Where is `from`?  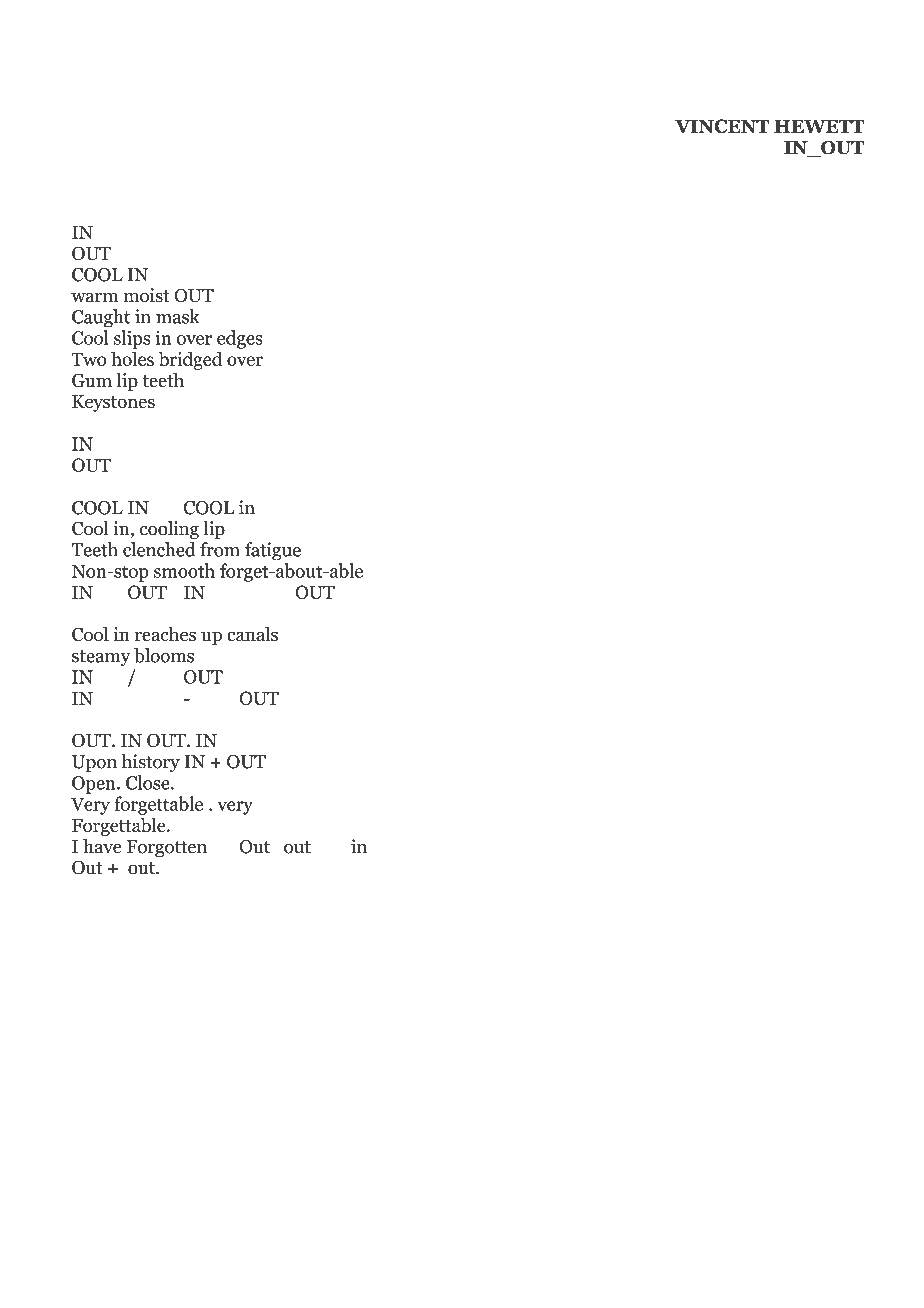
from is located at coordinates (220, 549).
